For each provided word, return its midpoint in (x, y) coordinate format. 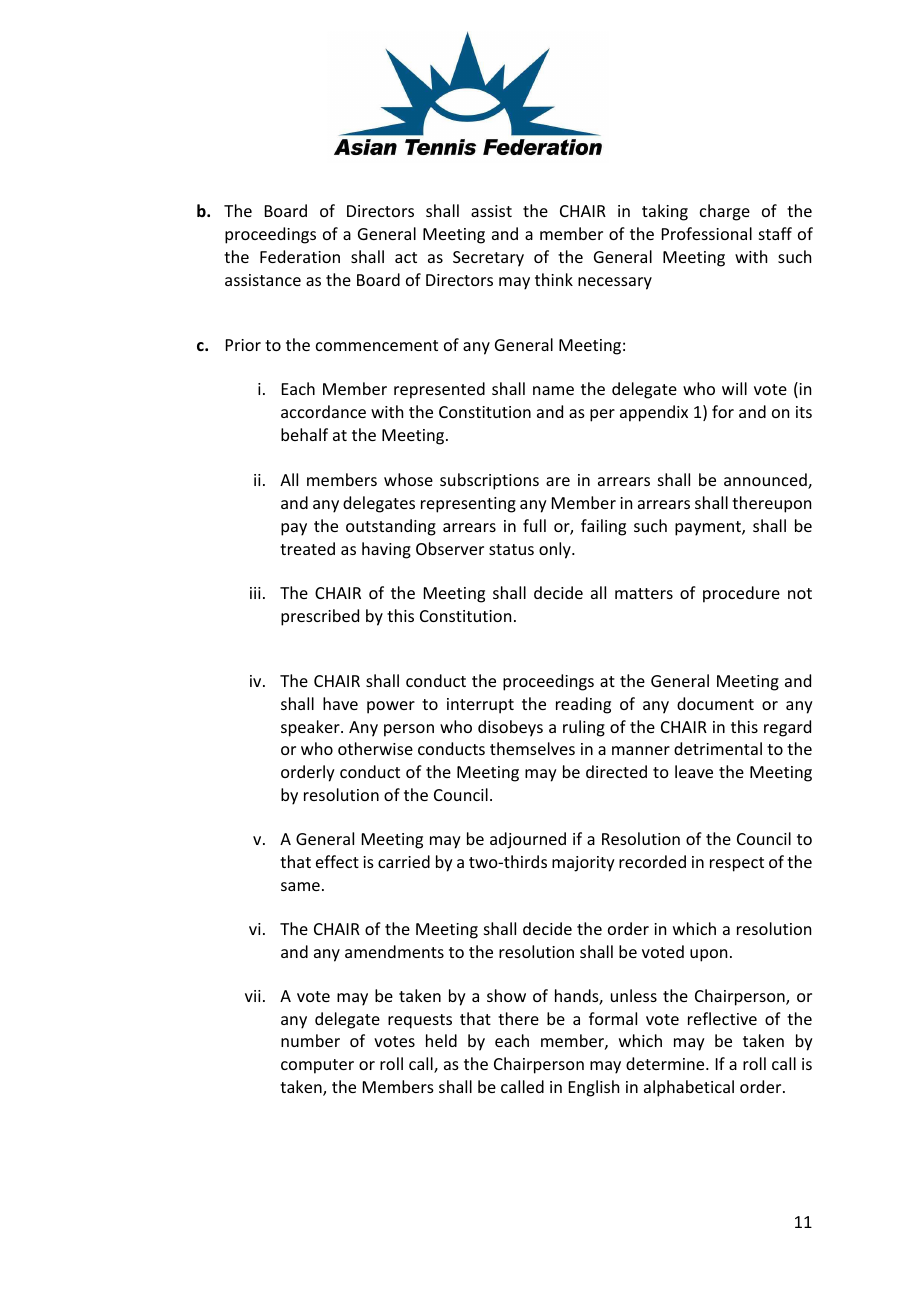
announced (766, 481)
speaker (311, 728)
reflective (722, 1018)
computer (317, 1066)
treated (307, 548)
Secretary (488, 259)
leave (694, 771)
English (594, 1088)
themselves (532, 748)
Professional (707, 233)
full (534, 525)
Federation (300, 256)
